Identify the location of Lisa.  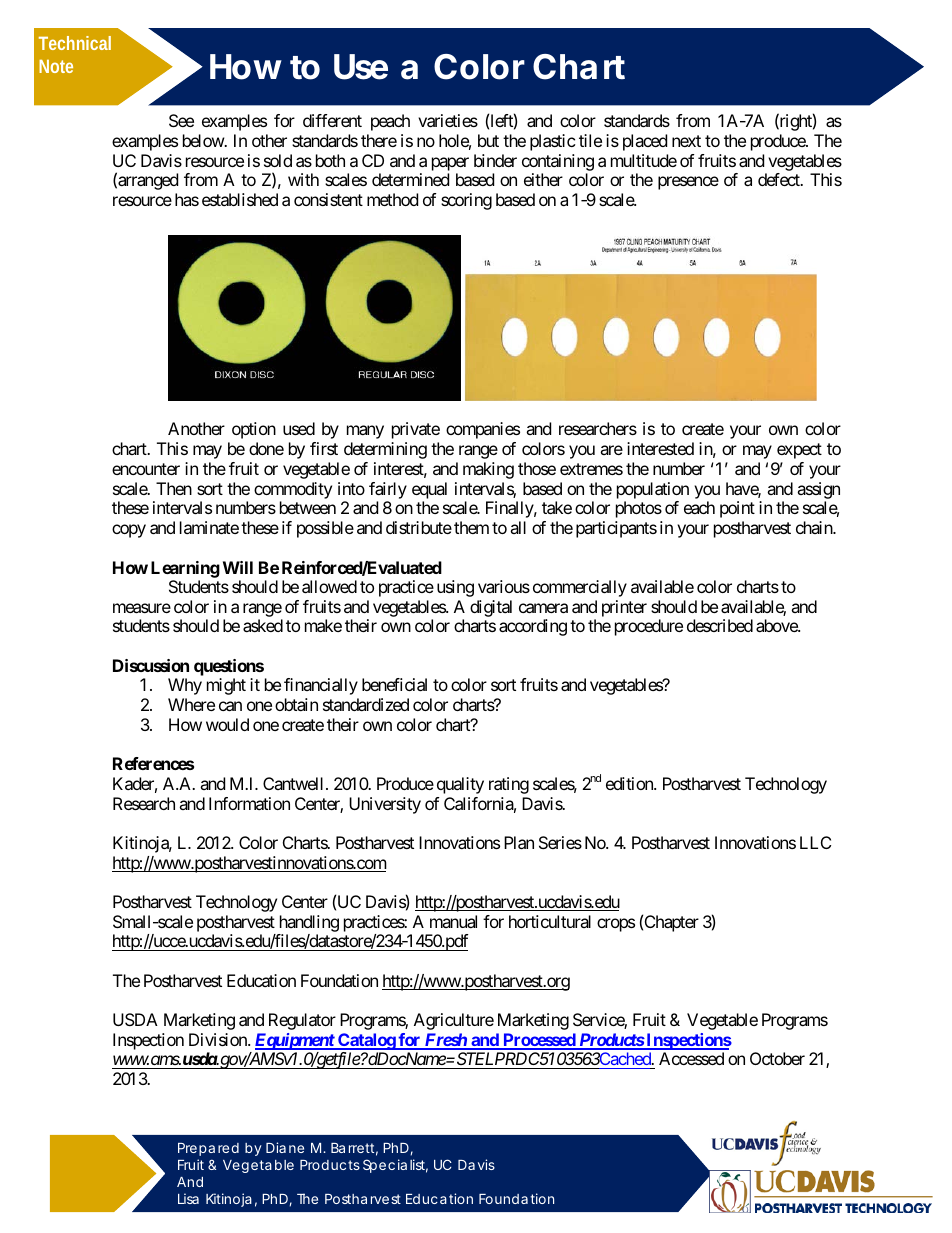
(188, 1198).
